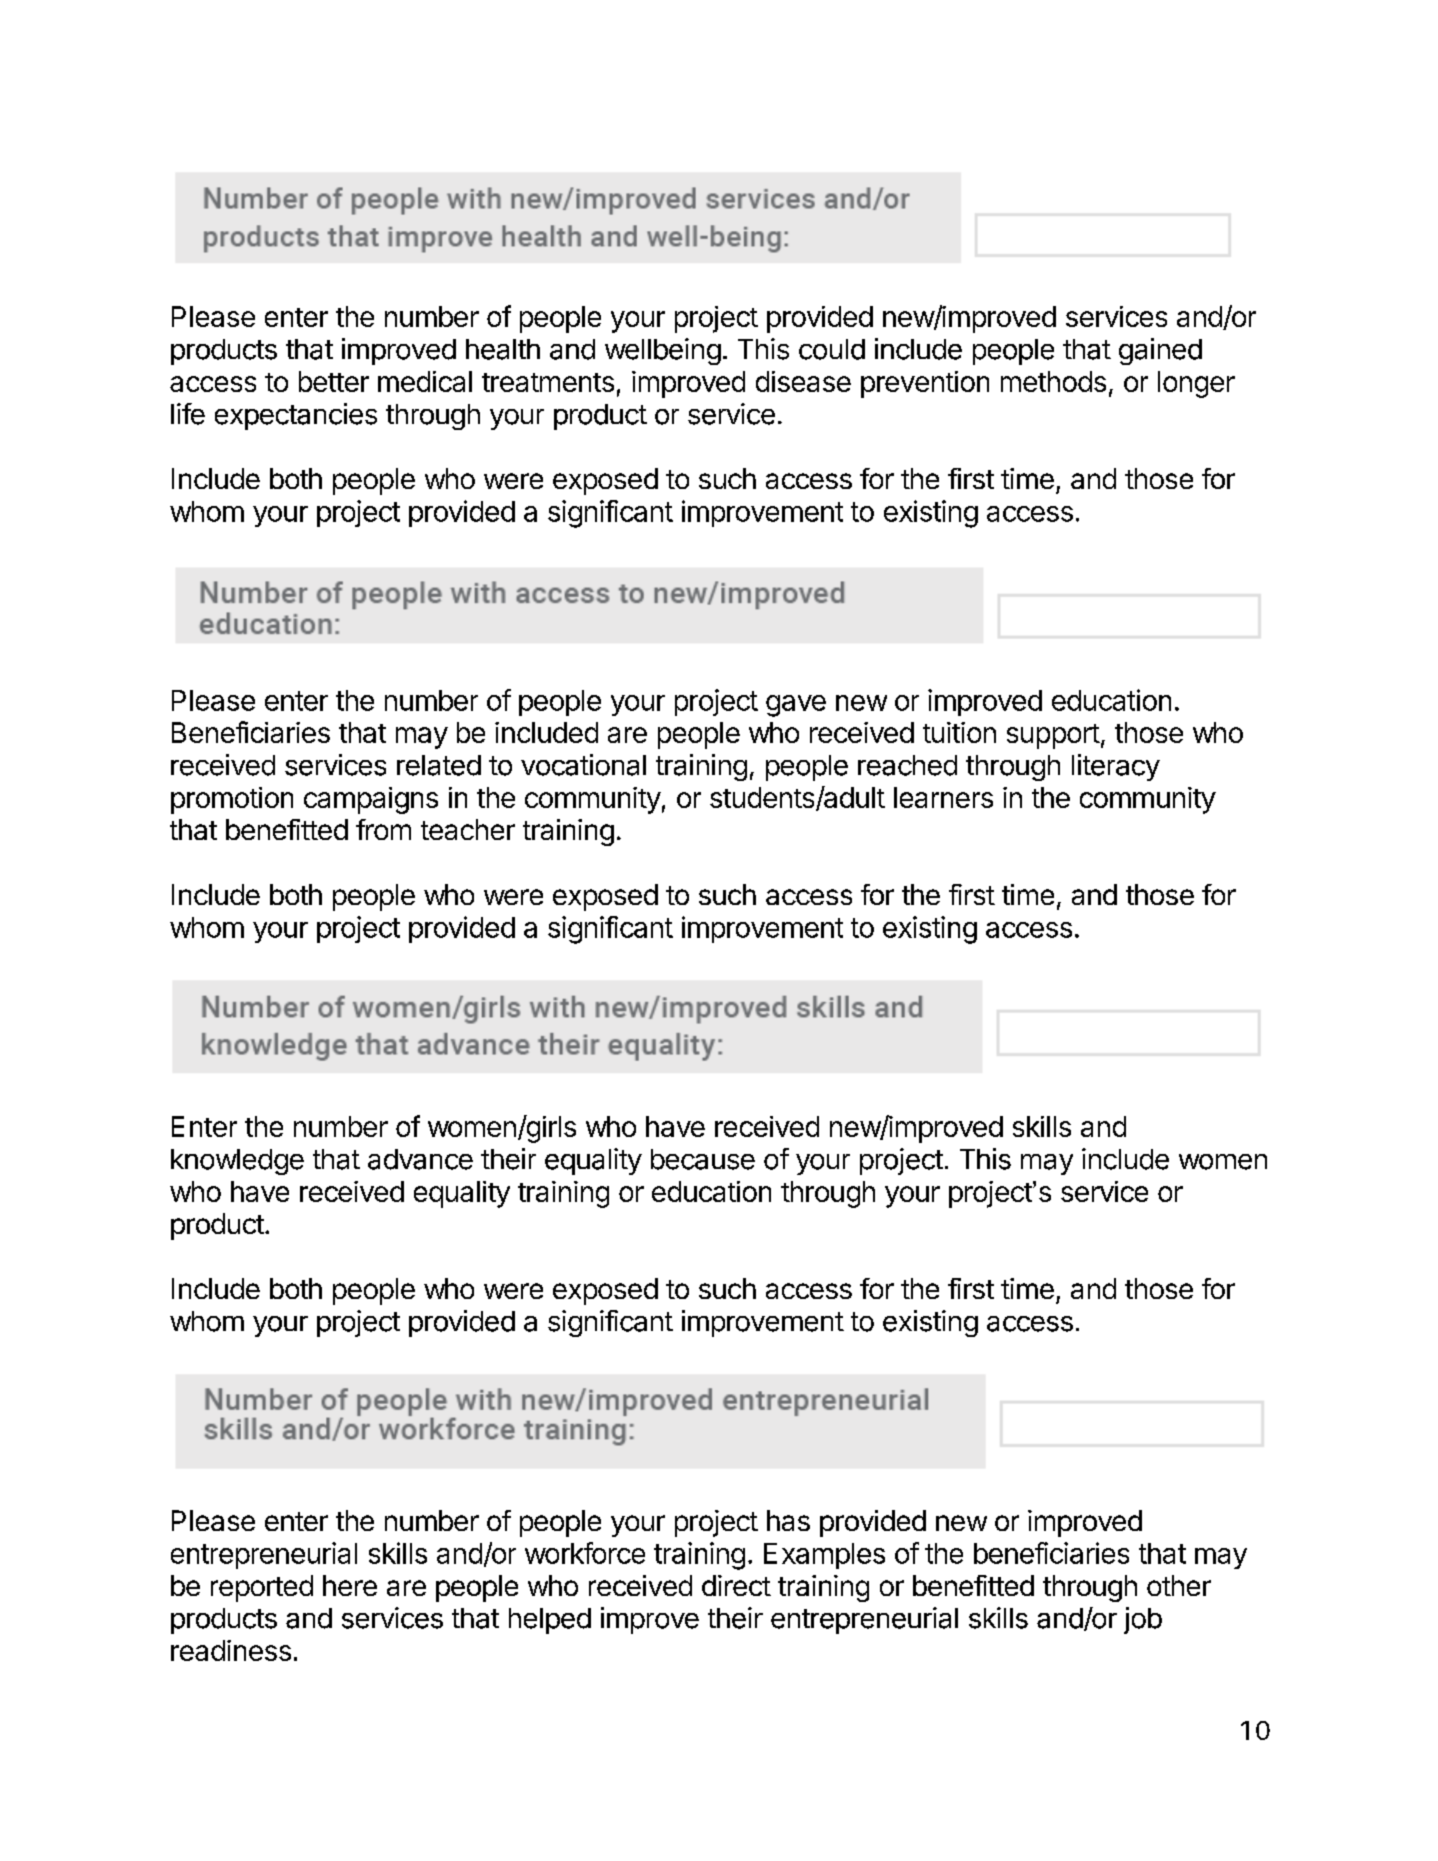 This image has height=1861, width=1438. Describe the element at coordinates (334, 381) in the image. I see `better` at that location.
